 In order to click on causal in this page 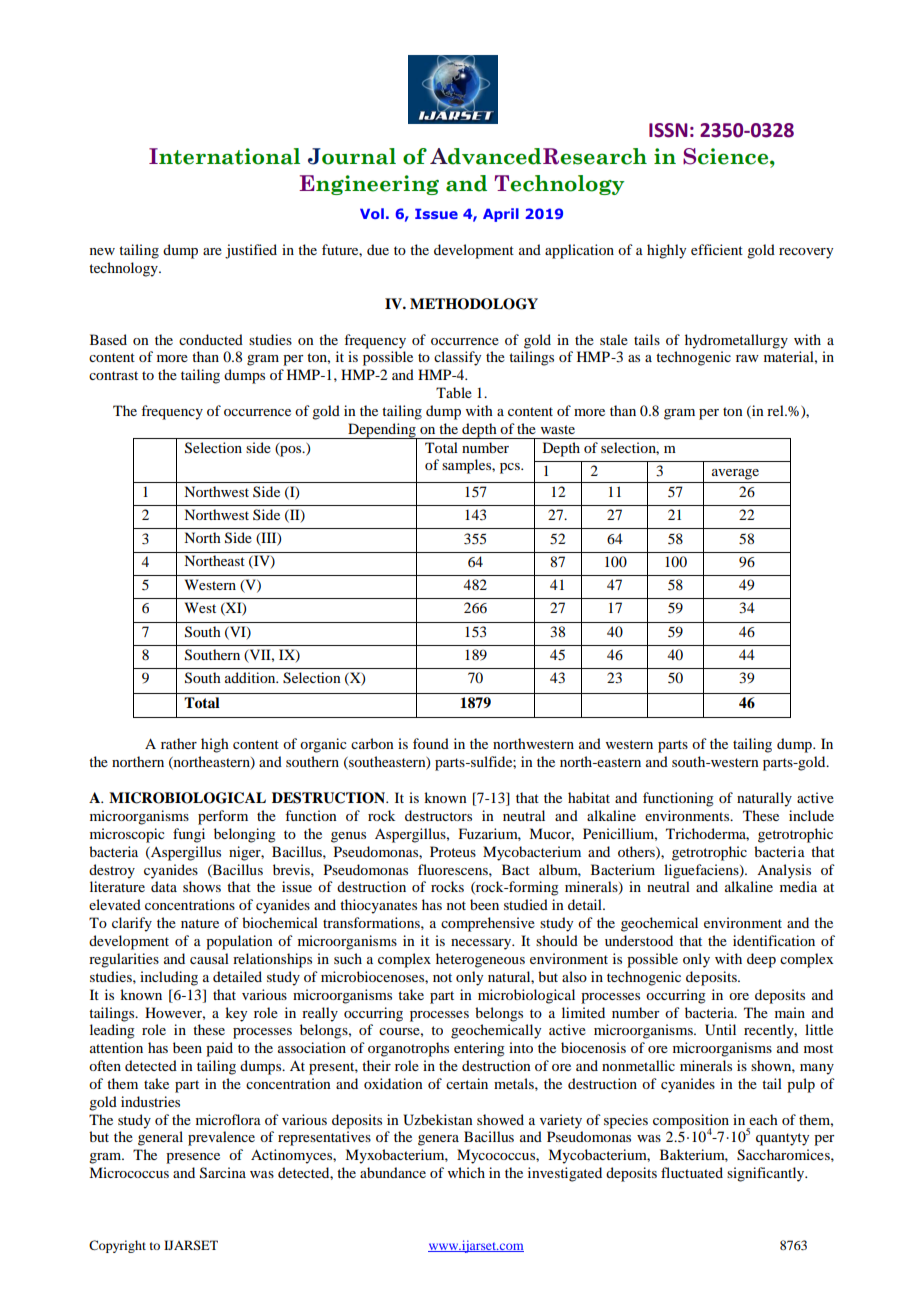, I will do `click(209, 958)`.
